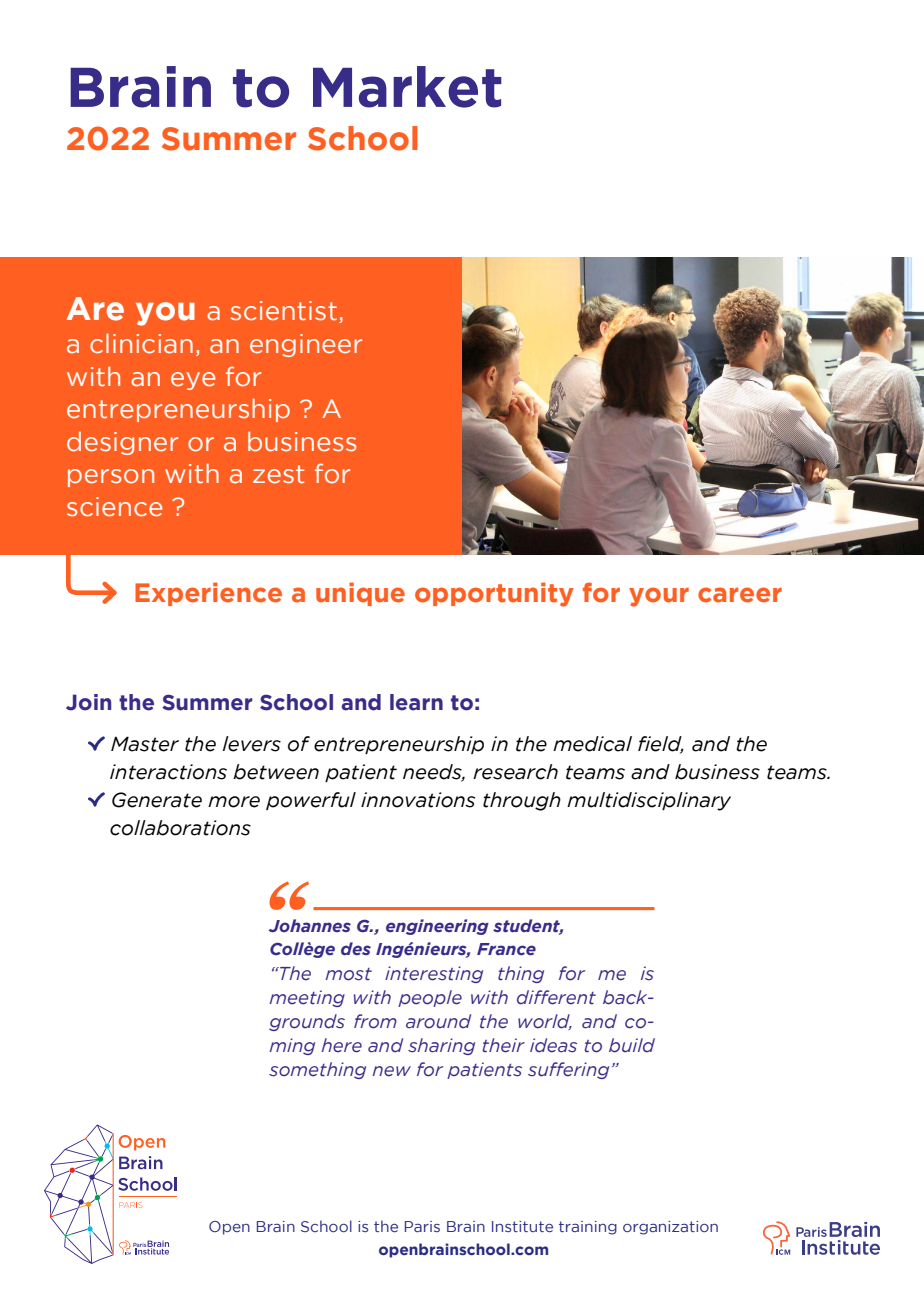 Image resolution: width=924 pixels, height=1308 pixels. What do you see at coordinates (522, 1226) in the screenshot?
I see `Institute` at bounding box center [522, 1226].
